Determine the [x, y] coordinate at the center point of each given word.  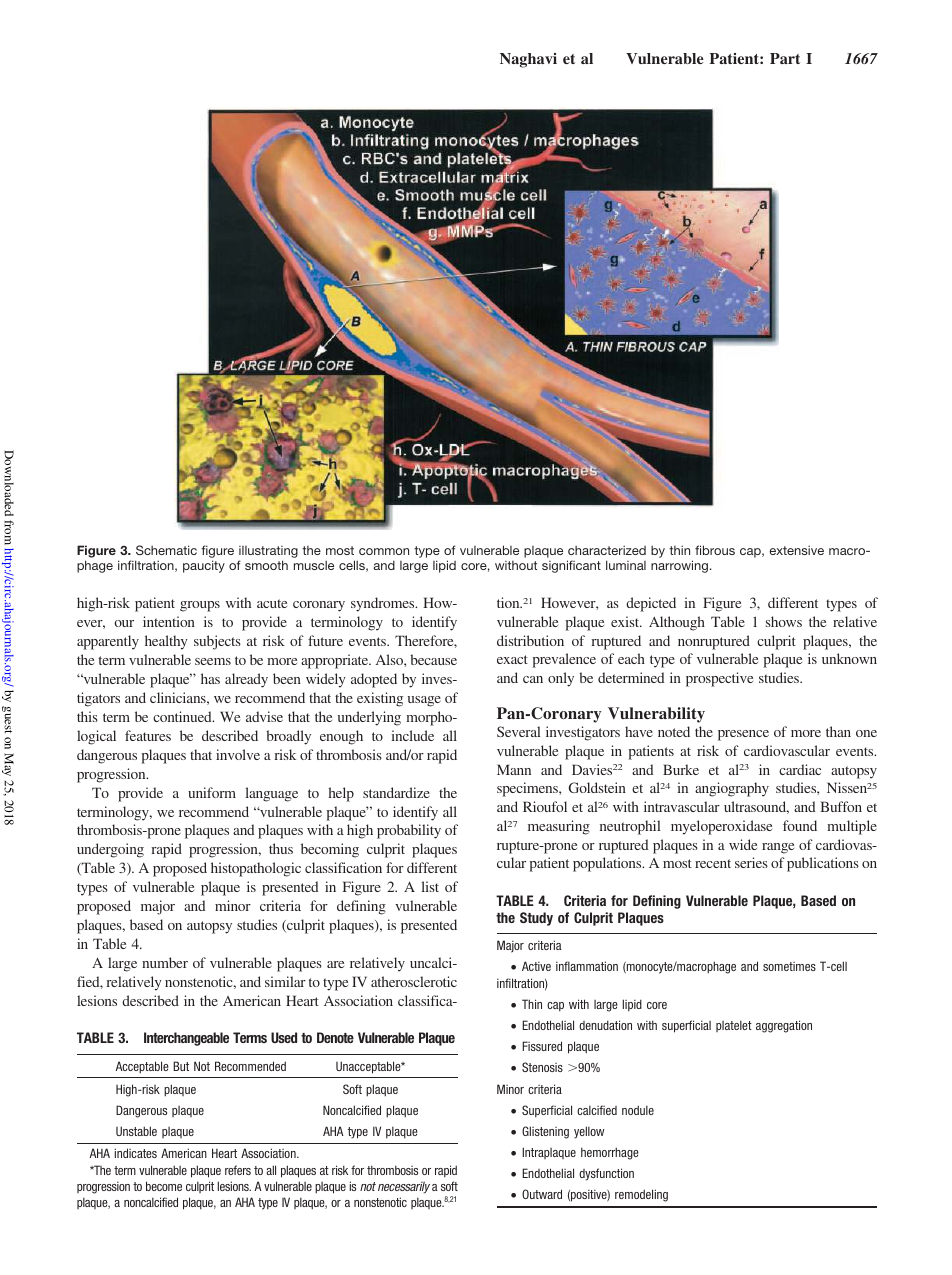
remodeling [641, 1195]
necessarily [404, 1187]
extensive [796, 550]
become [164, 1186]
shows [784, 621]
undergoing [110, 850]
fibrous [715, 550]
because [433, 659]
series [751, 862]
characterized [607, 550]
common [384, 551]
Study [536, 919]
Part [785, 58]
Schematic [166, 550]
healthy [166, 642]
